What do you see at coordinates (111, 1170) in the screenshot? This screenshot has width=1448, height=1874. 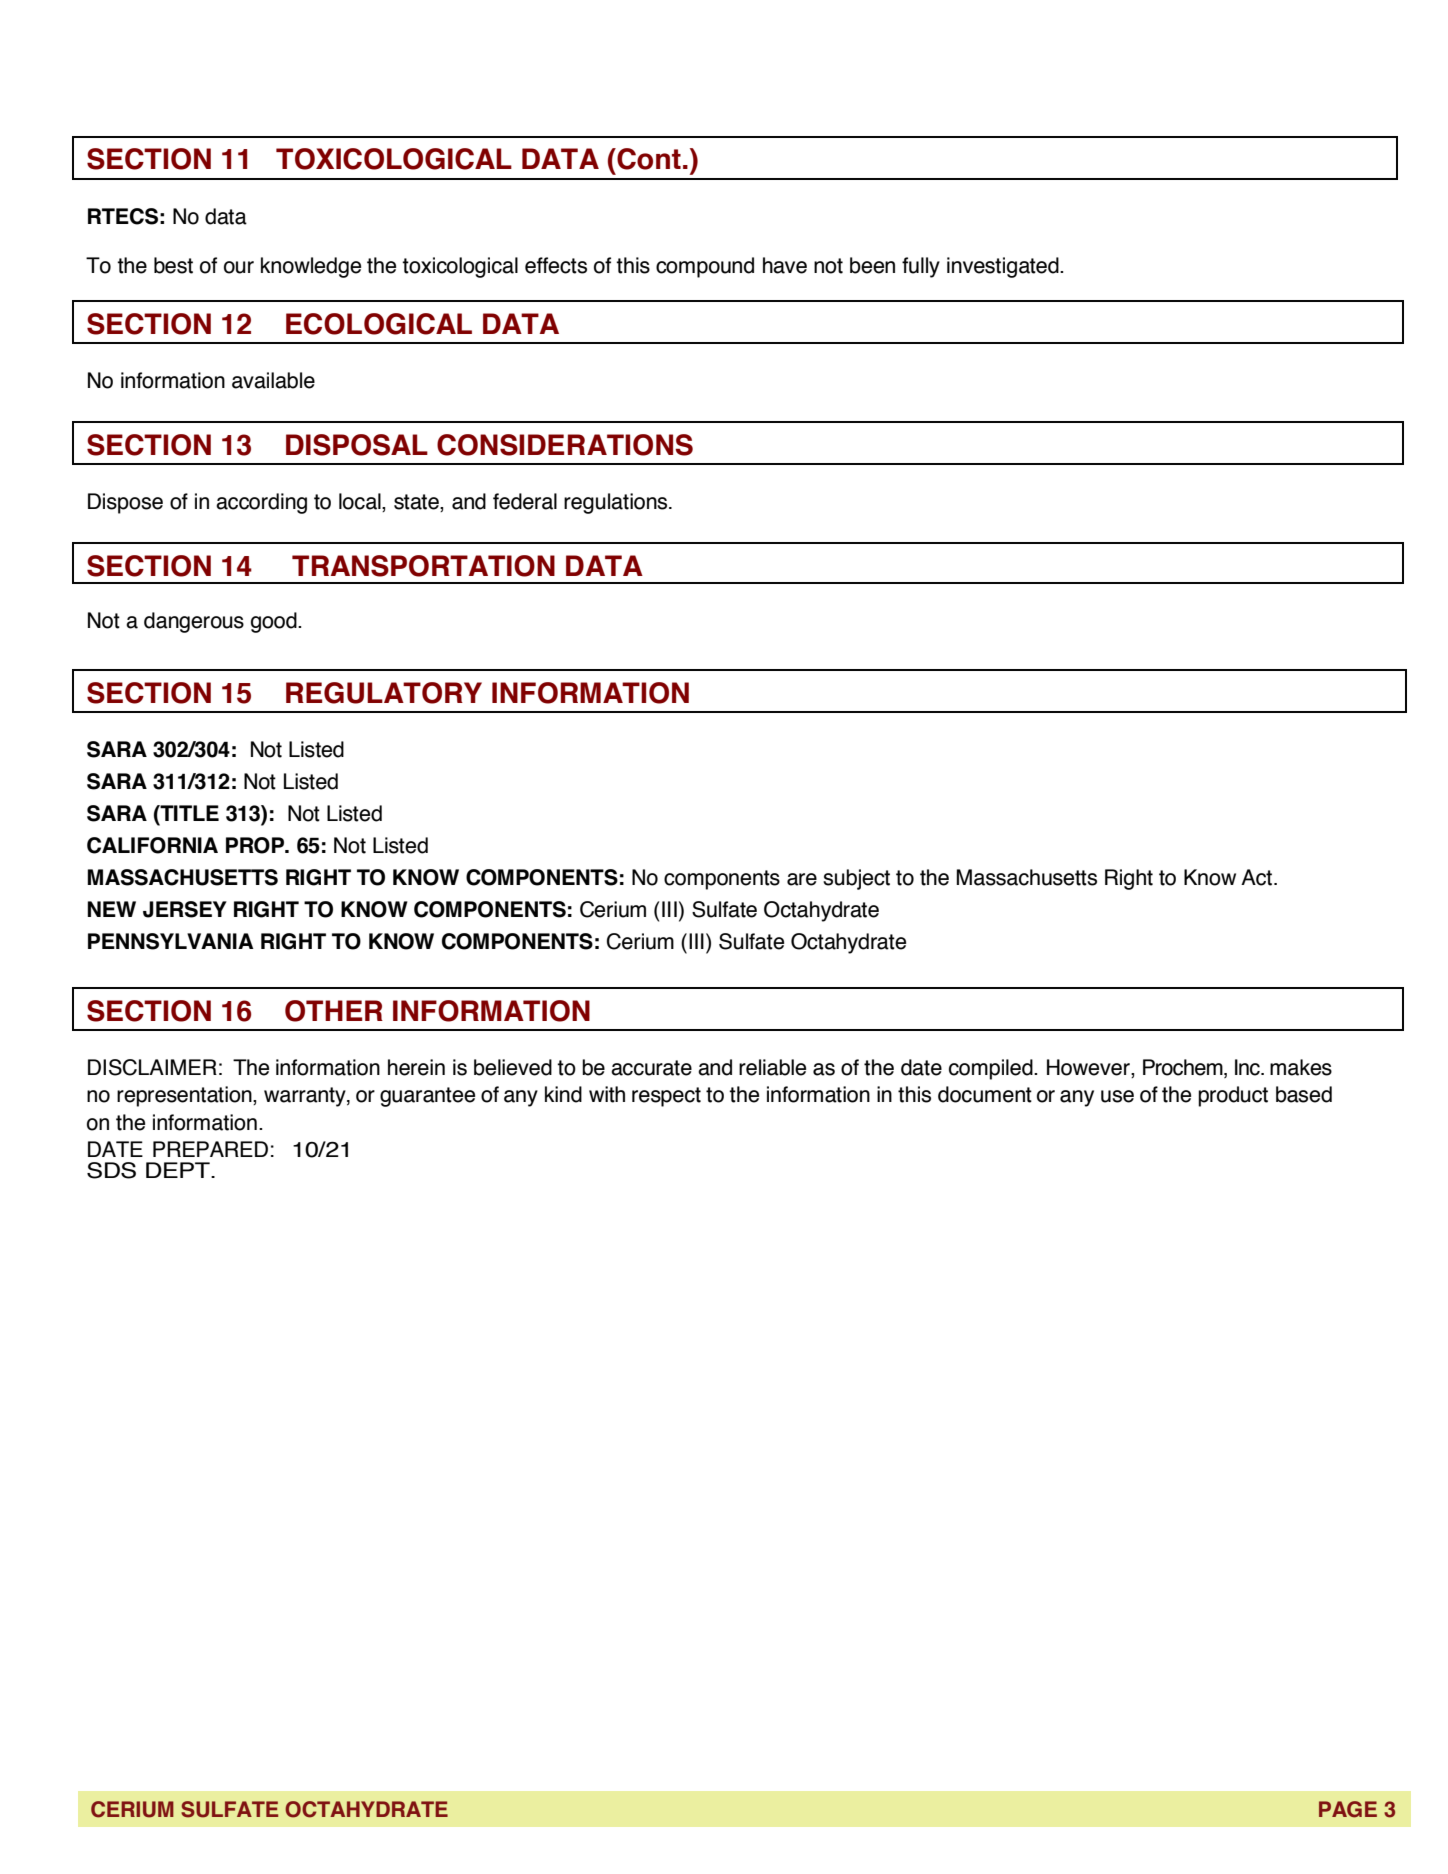 I see `SDS` at bounding box center [111, 1170].
